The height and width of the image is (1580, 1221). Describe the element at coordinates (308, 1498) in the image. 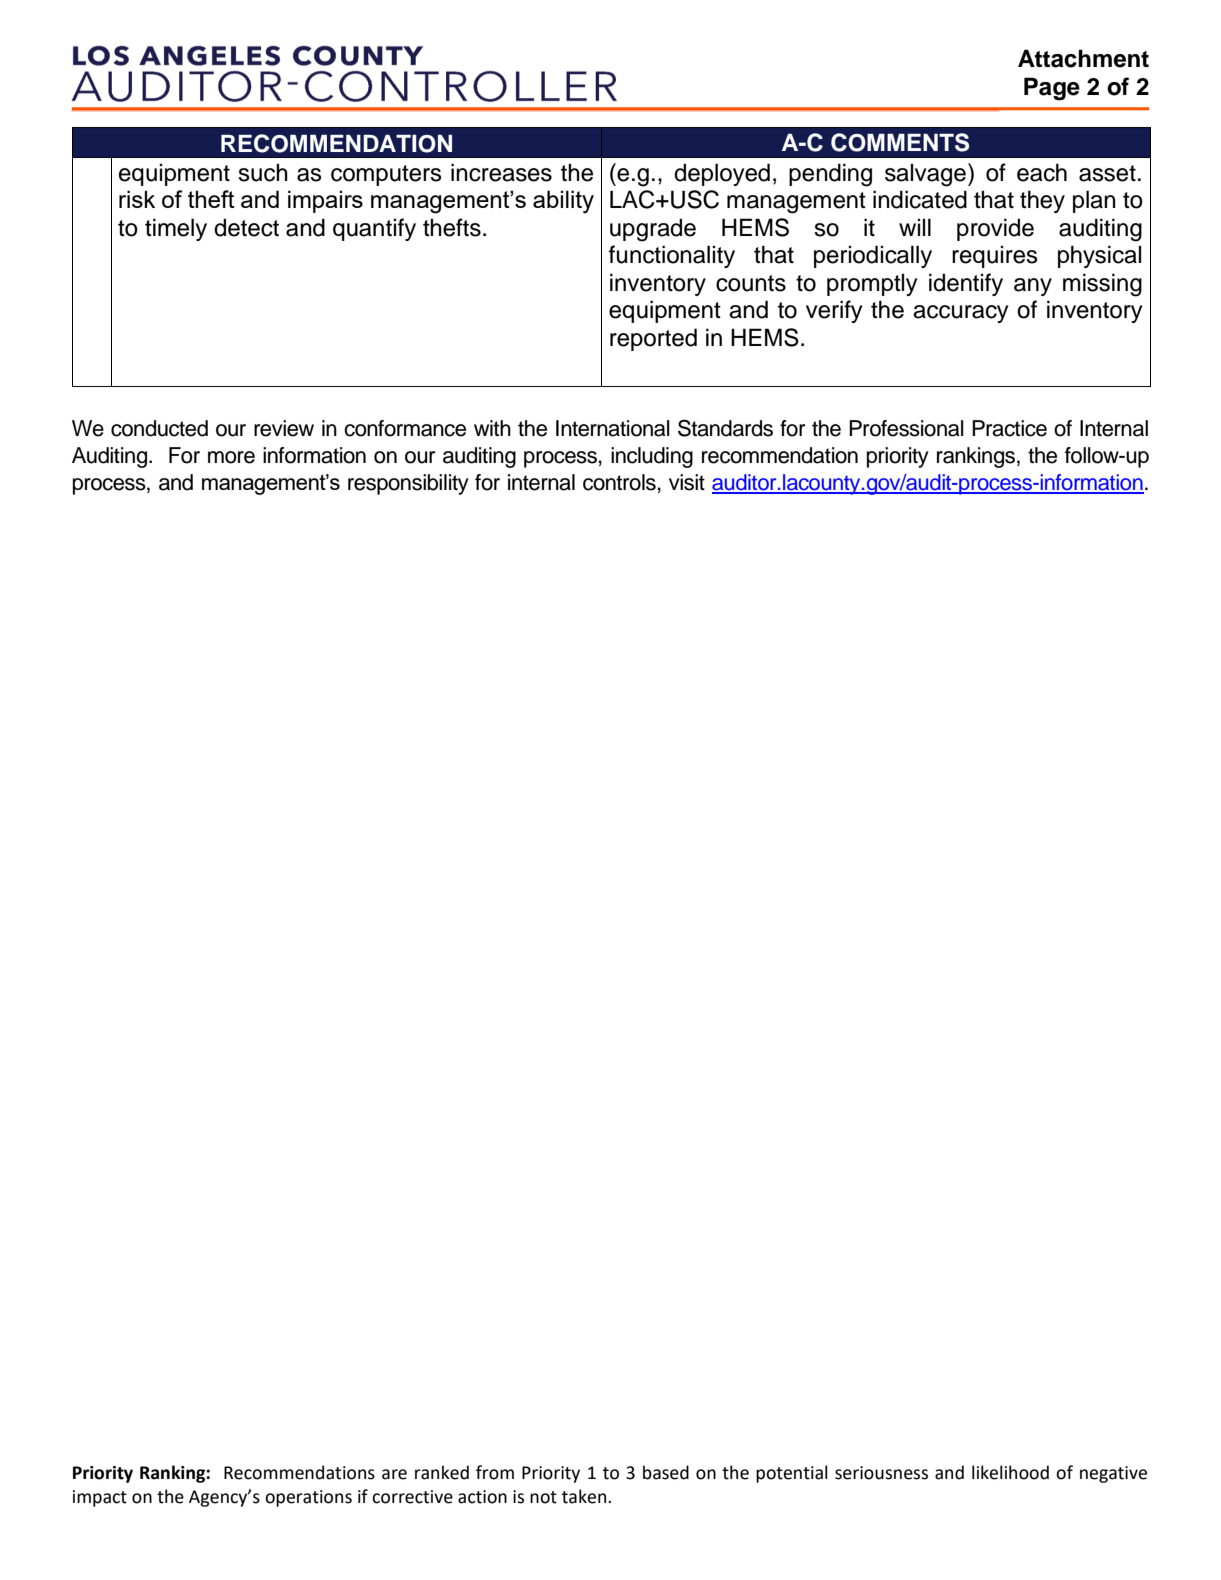

I see `operations` at that location.
